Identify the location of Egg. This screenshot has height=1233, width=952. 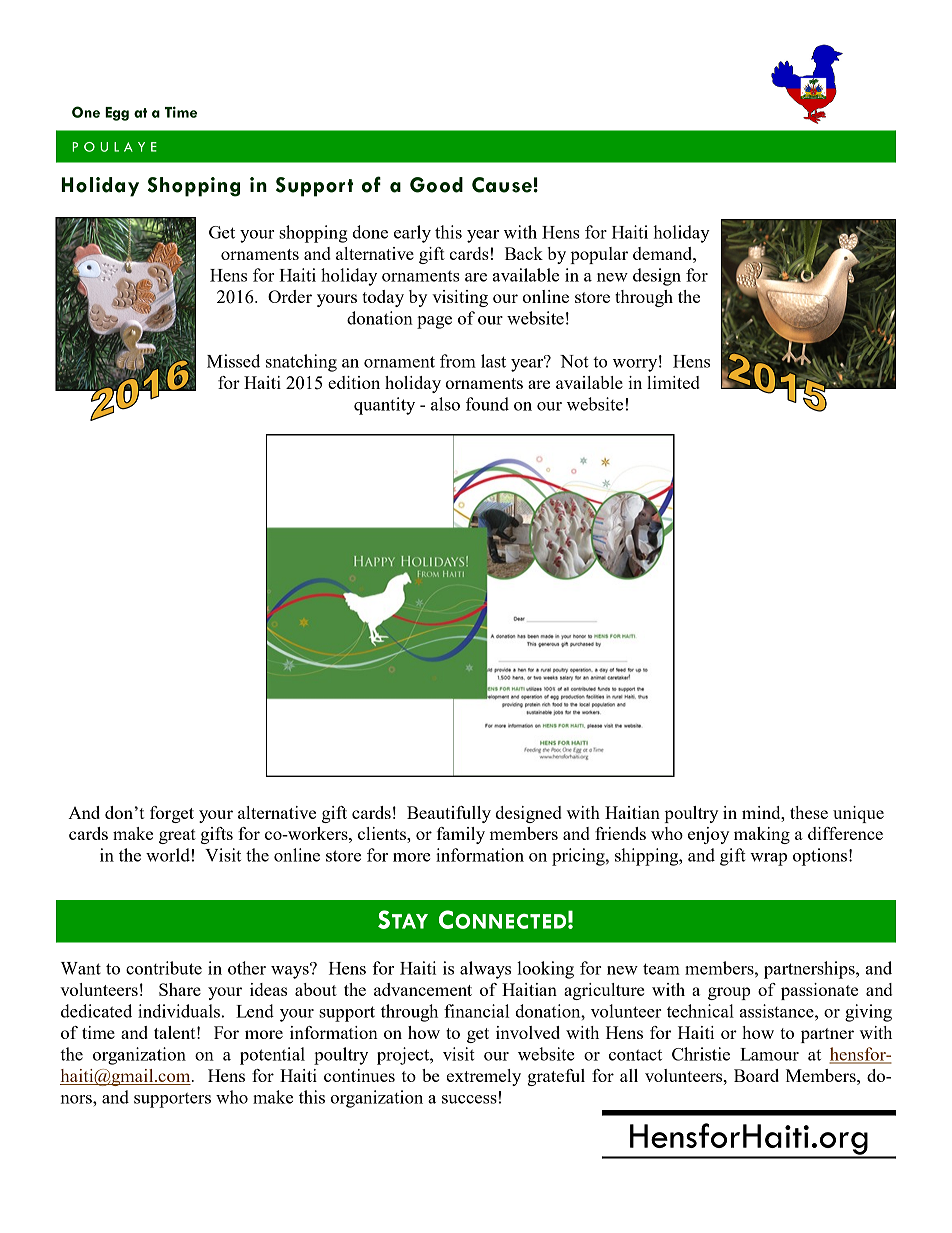
(117, 114).
